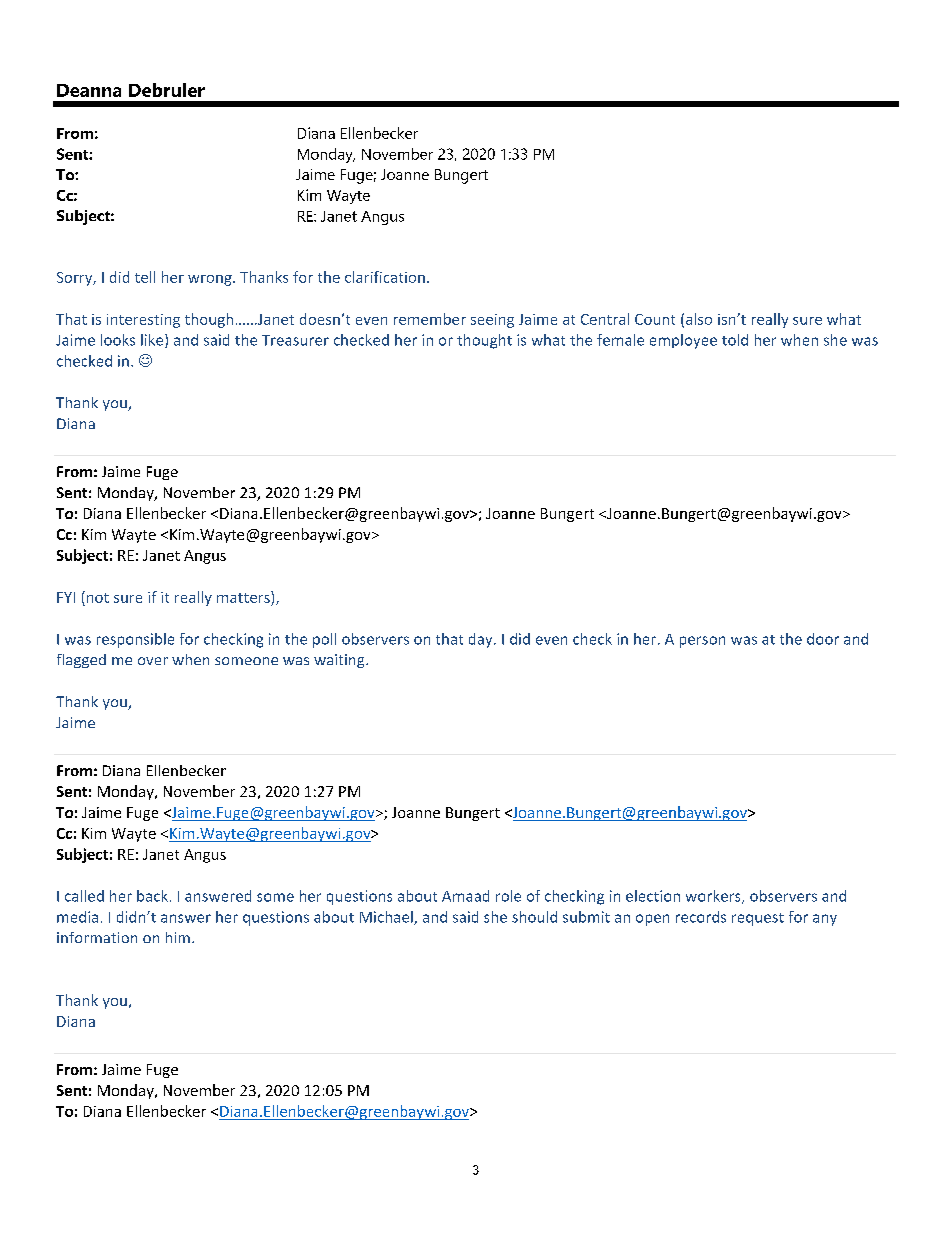 This screenshot has width=952, height=1233. Describe the element at coordinates (430, 319) in the screenshot. I see `remember` at that location.
